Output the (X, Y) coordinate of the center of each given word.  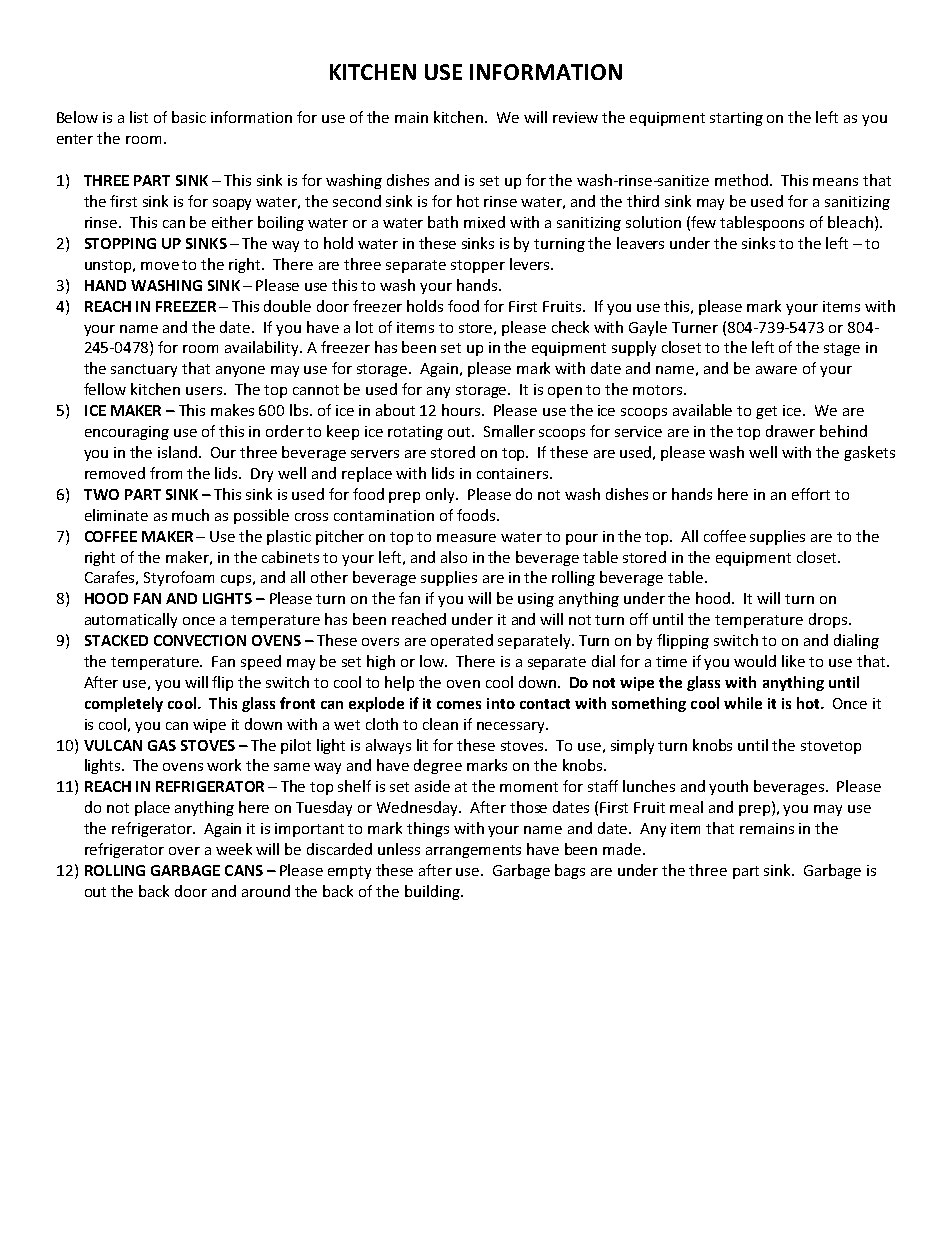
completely (124, 704)
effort (811, 494)
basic (189, 117)
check (570, 327)
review (575, 117)
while (743, 703)
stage (842, 349)
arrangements (473, 851)
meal (686, 807)
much (190, 515)
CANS (244, 870)
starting (736, 119)
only (442, 495)
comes (459, 705)
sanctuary (144, 370)
